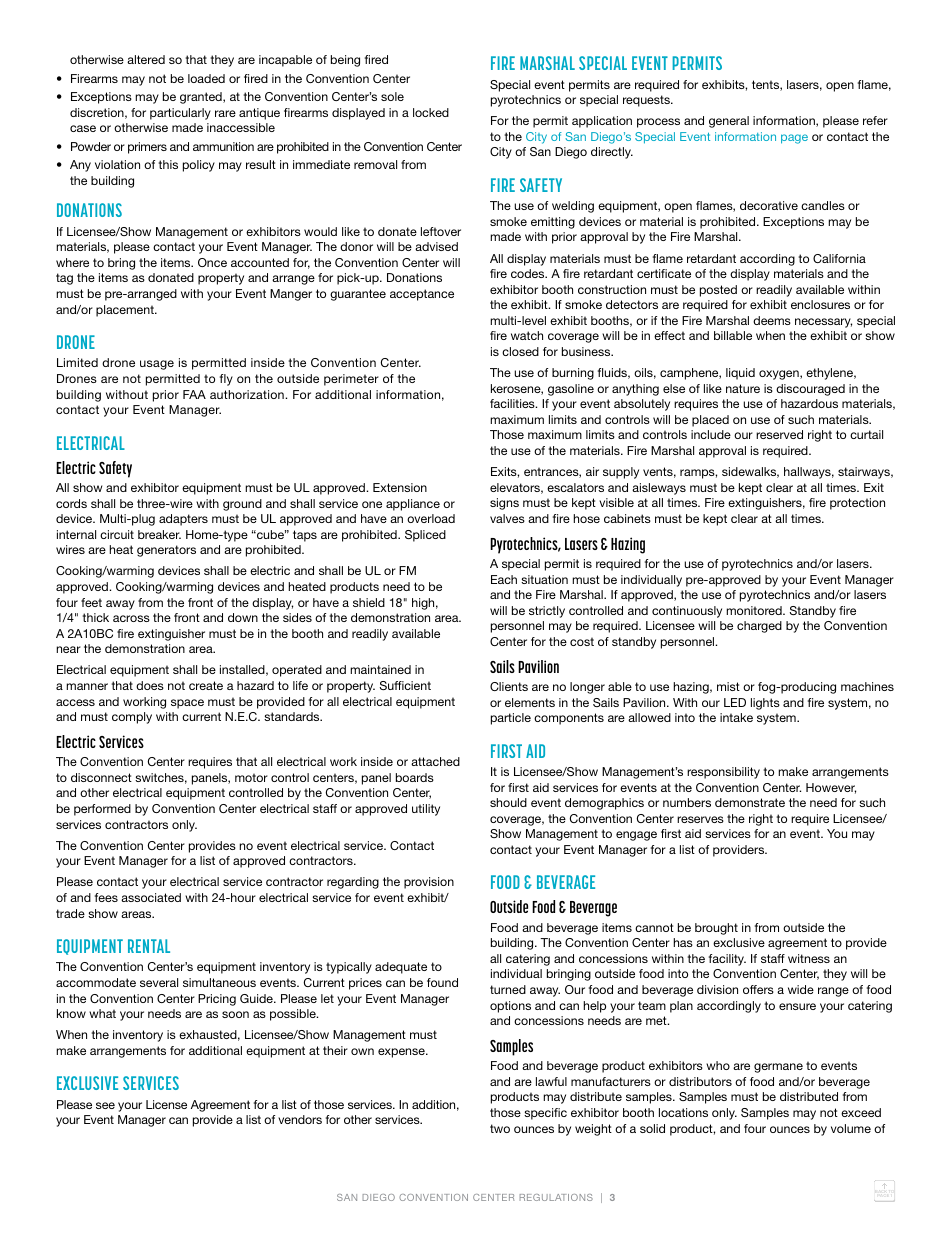 This image has width=952, height=1233. Describe the element at coordinates (500, 1128) in the image. I see `two` at that location.
